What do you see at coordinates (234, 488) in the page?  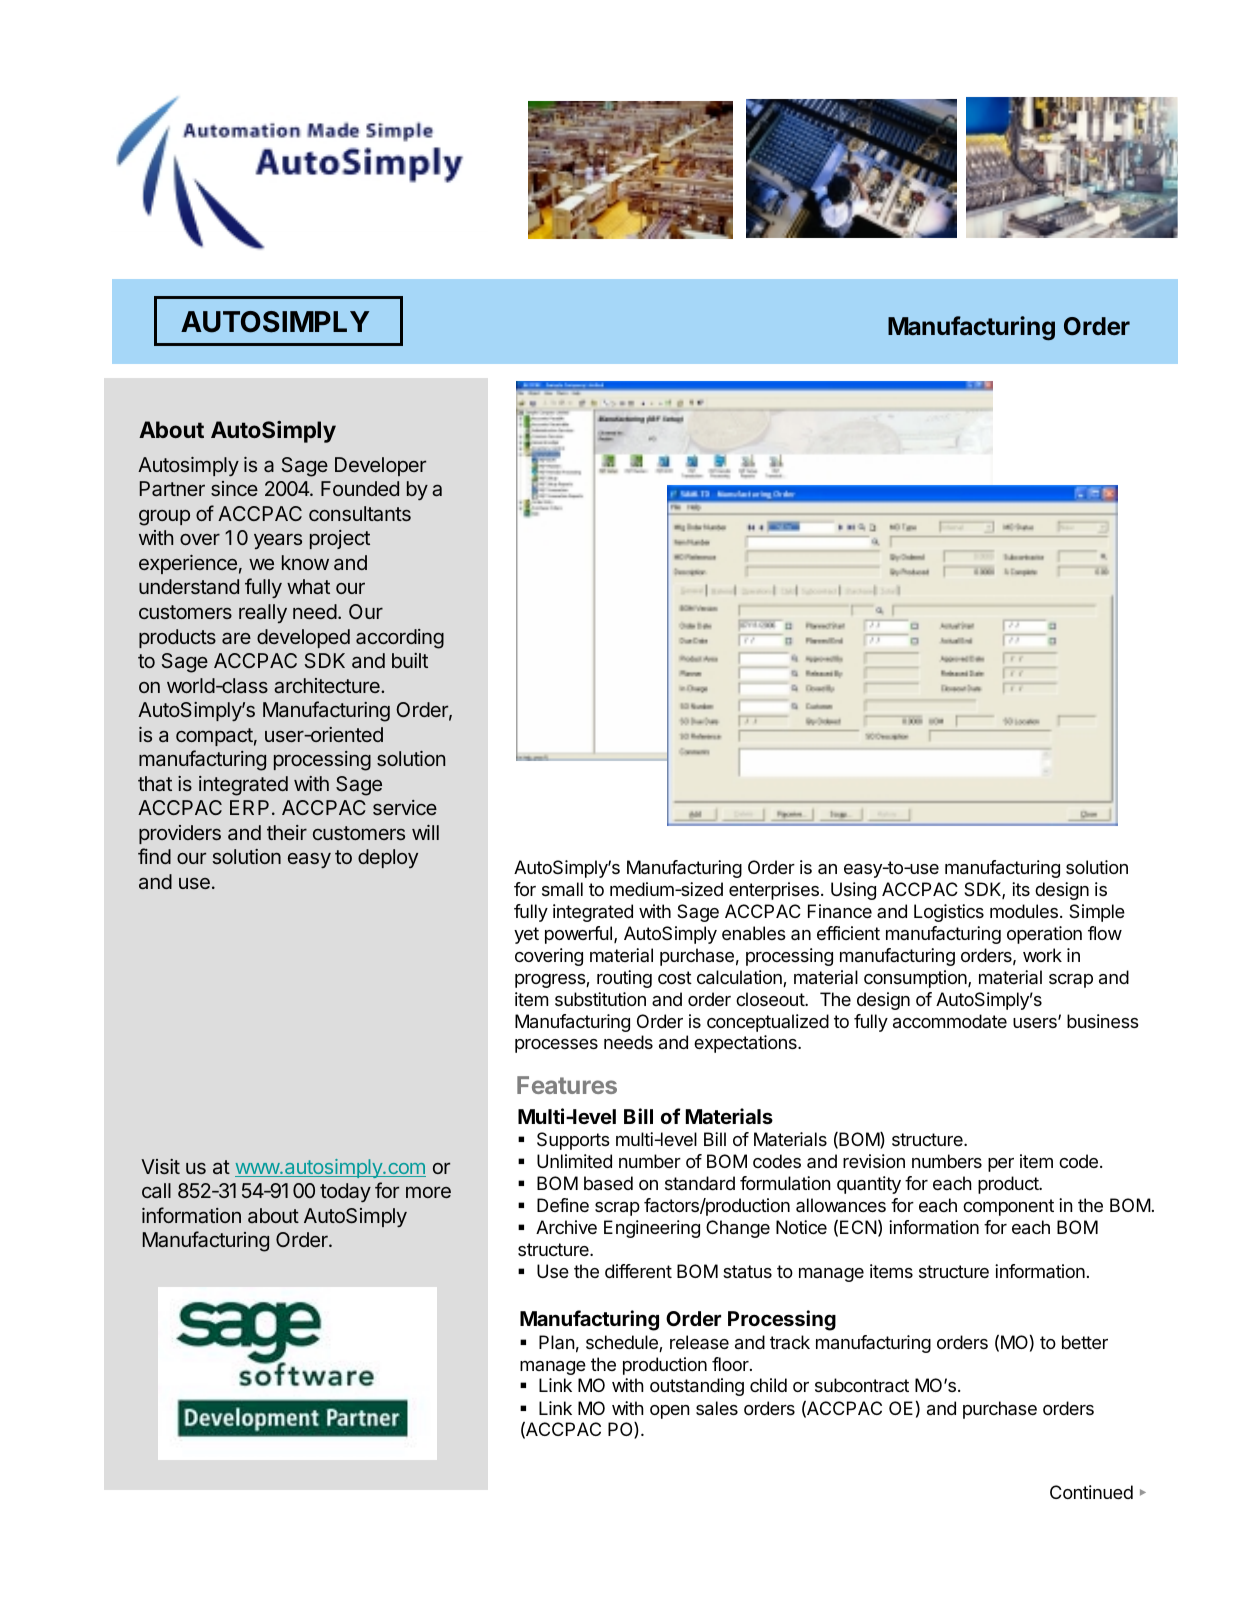 I see `since` at bounding box center [234, 488].
